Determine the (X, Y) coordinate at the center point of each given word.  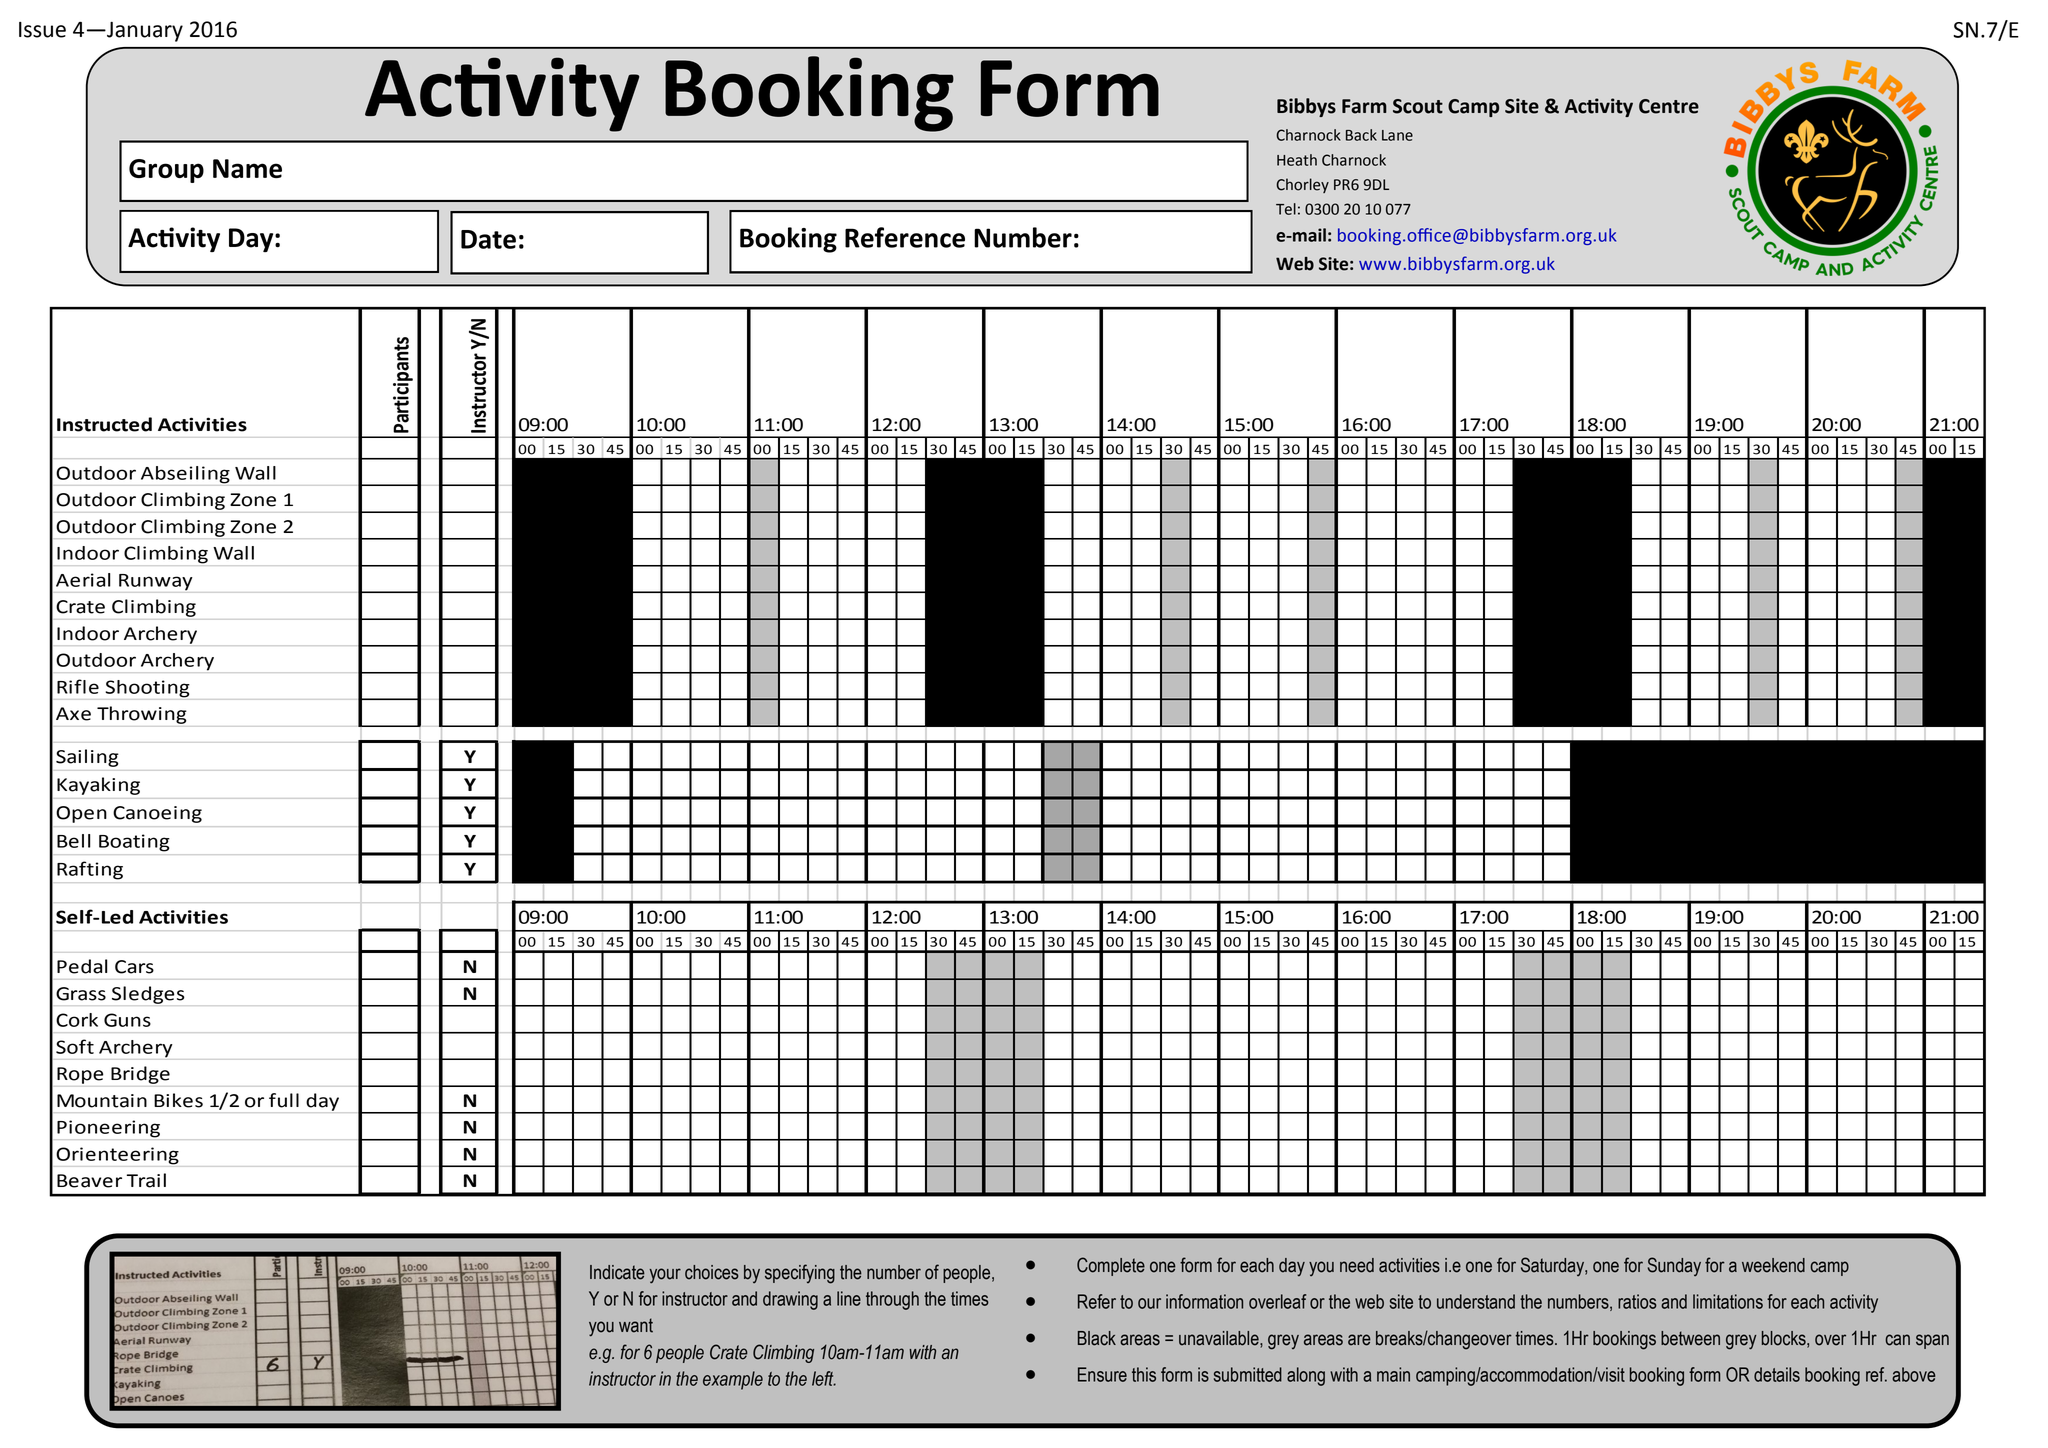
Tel (1286, 209)
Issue (42, 30)
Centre (1669, 106)
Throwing (142, 715)
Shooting (148, 689)
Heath (1297, 160)
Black (1097, 1338)
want (636, 1325)
